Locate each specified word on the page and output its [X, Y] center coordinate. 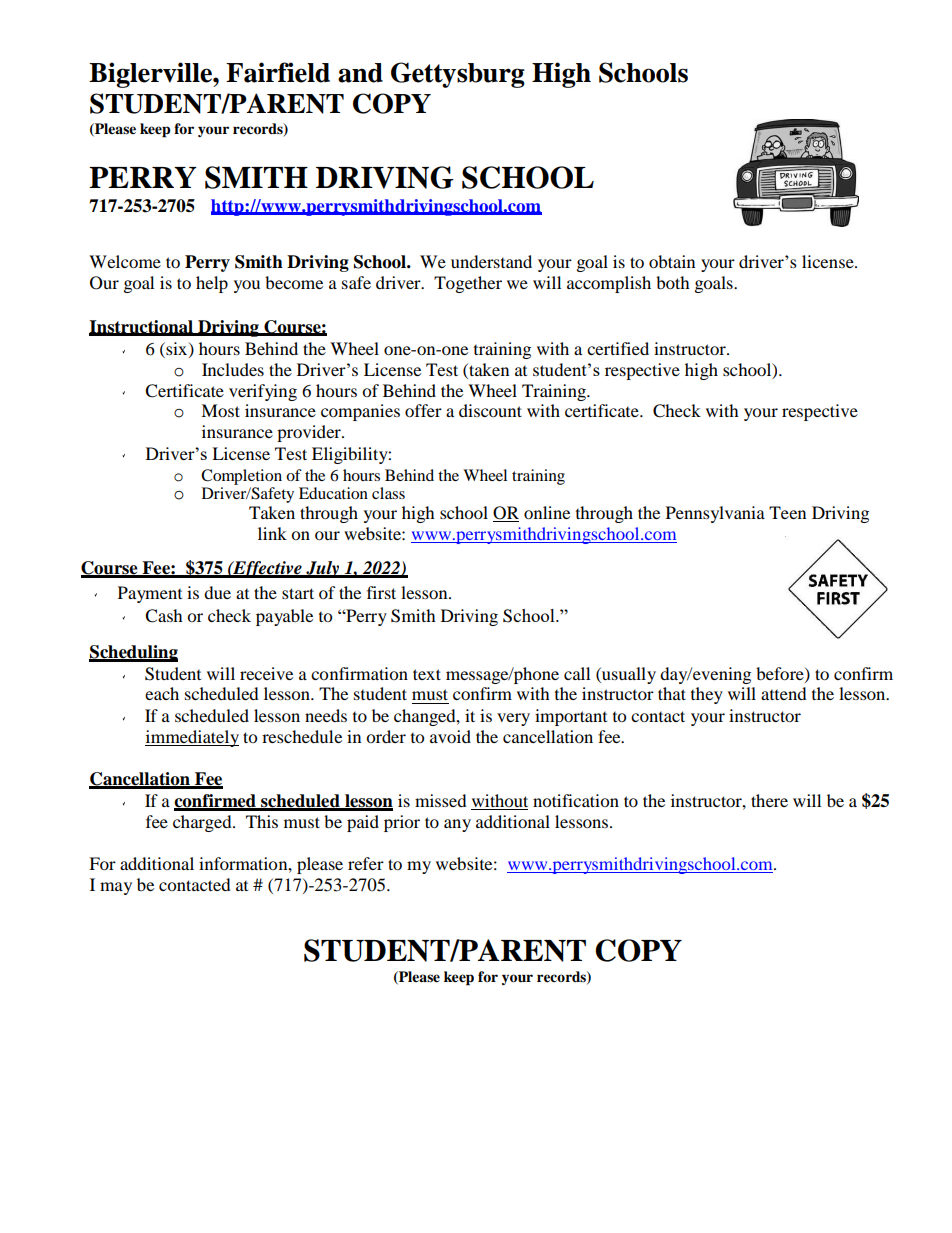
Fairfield [278, 72]
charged [203, 823]
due [217, 592]
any [457, 825]
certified [618, 348]
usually [628, 675]
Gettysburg [458, 75]
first [381, 592]
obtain [672, 261]
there [769, 800]
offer [423, 410]
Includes [233, 369]
